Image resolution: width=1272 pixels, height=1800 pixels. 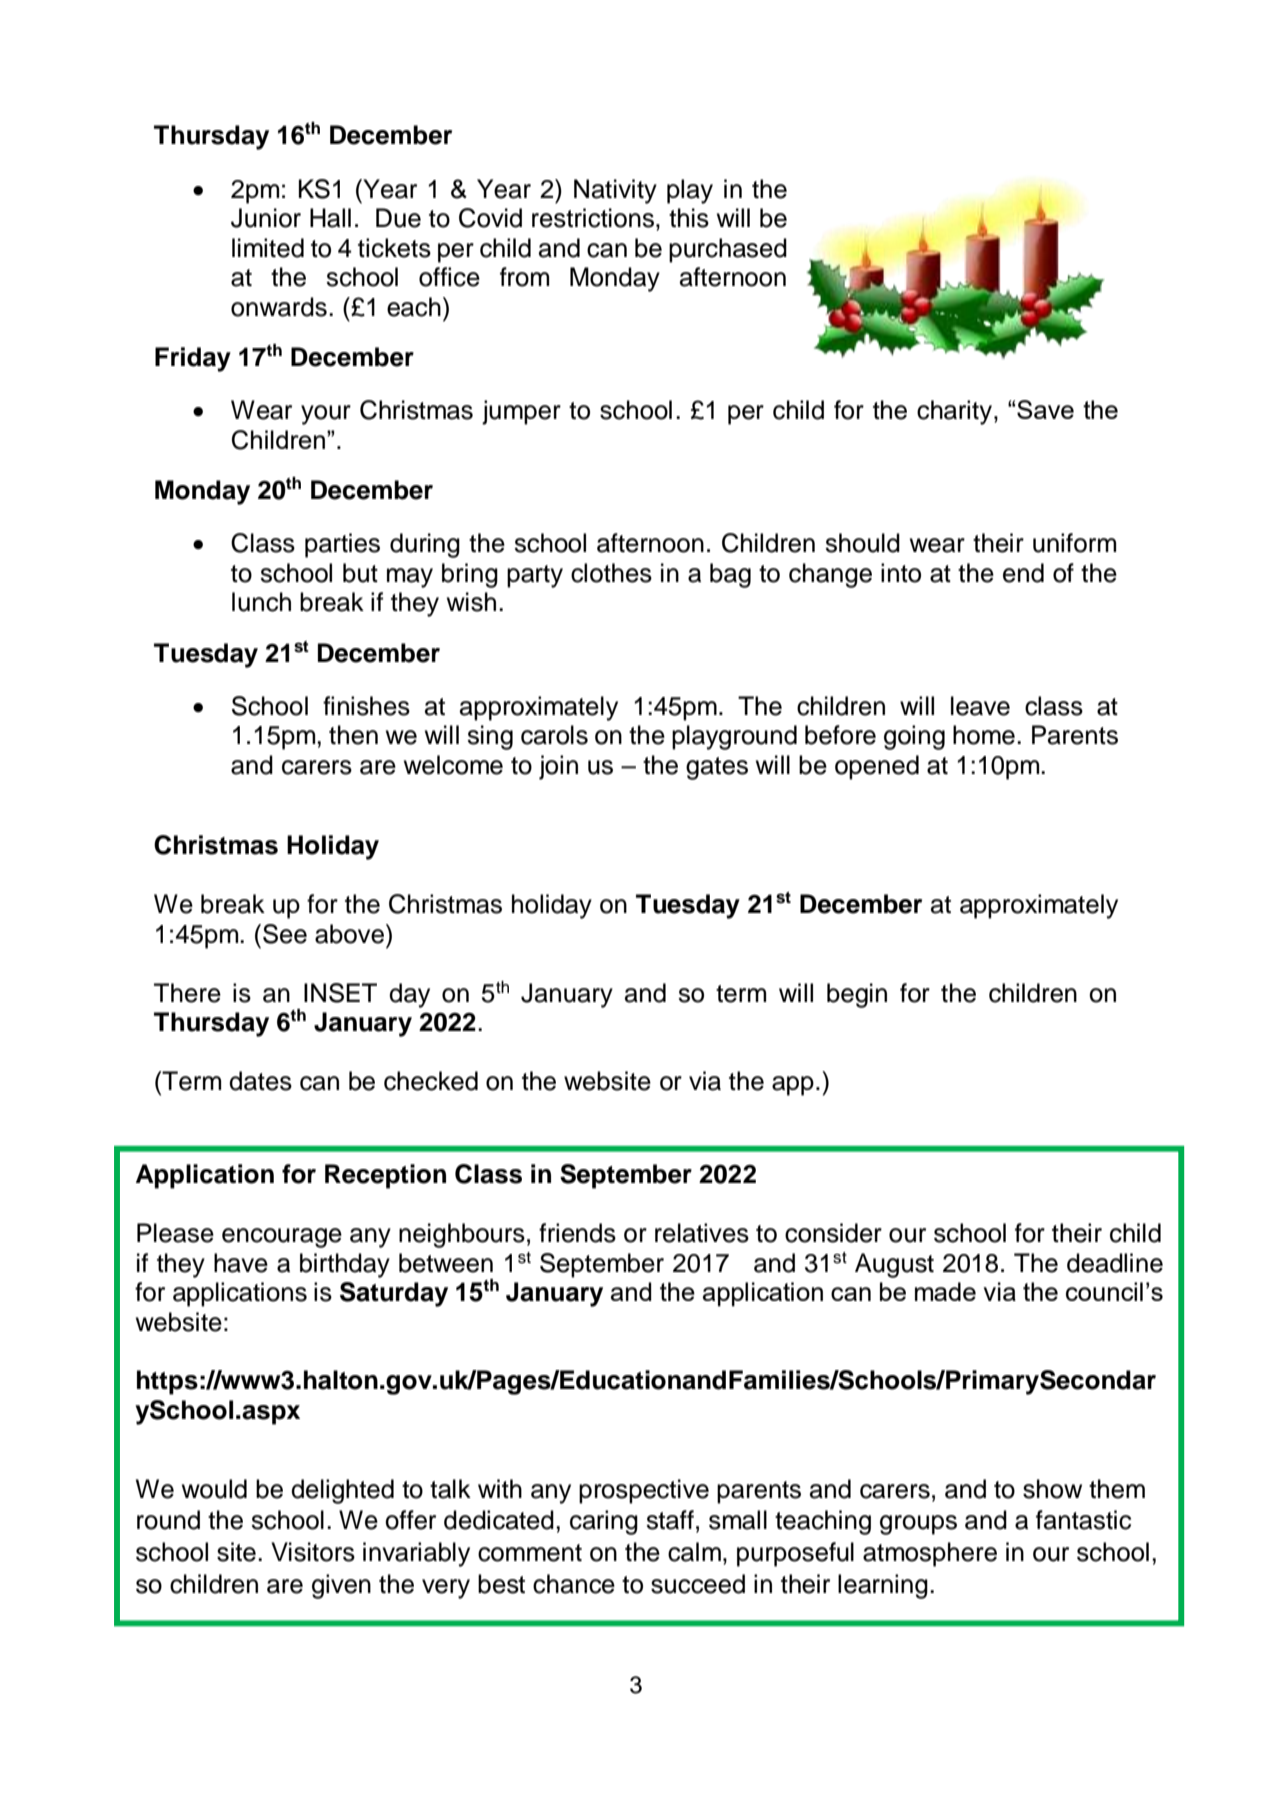 I want to click on finishes, so click(x=366, y=706).
